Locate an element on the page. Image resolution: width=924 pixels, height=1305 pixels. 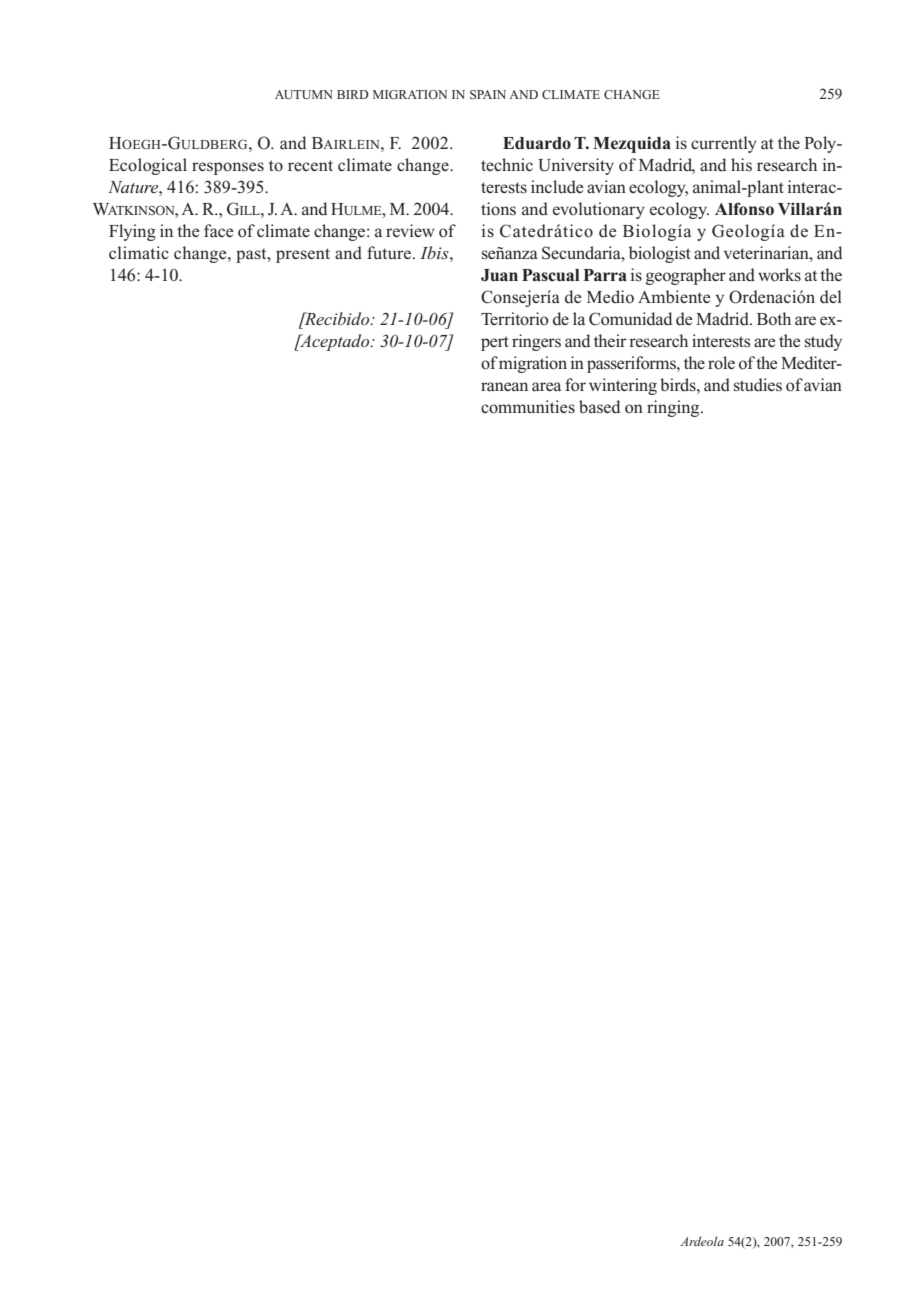
AUTUMN is located at coordinates (304, 94).
